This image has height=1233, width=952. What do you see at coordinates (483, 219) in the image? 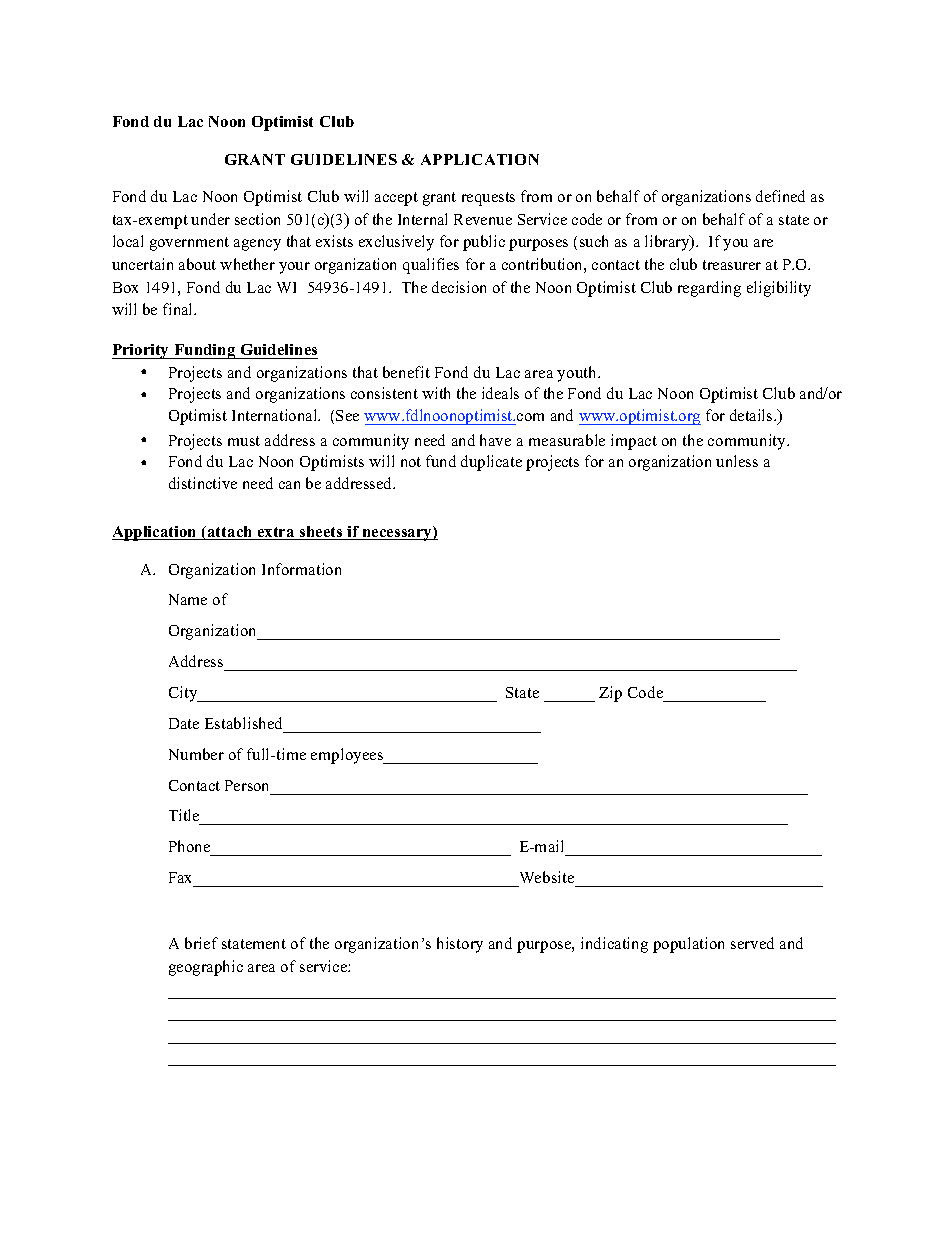
I see `Revenue` at bounding box center [483, 219].
